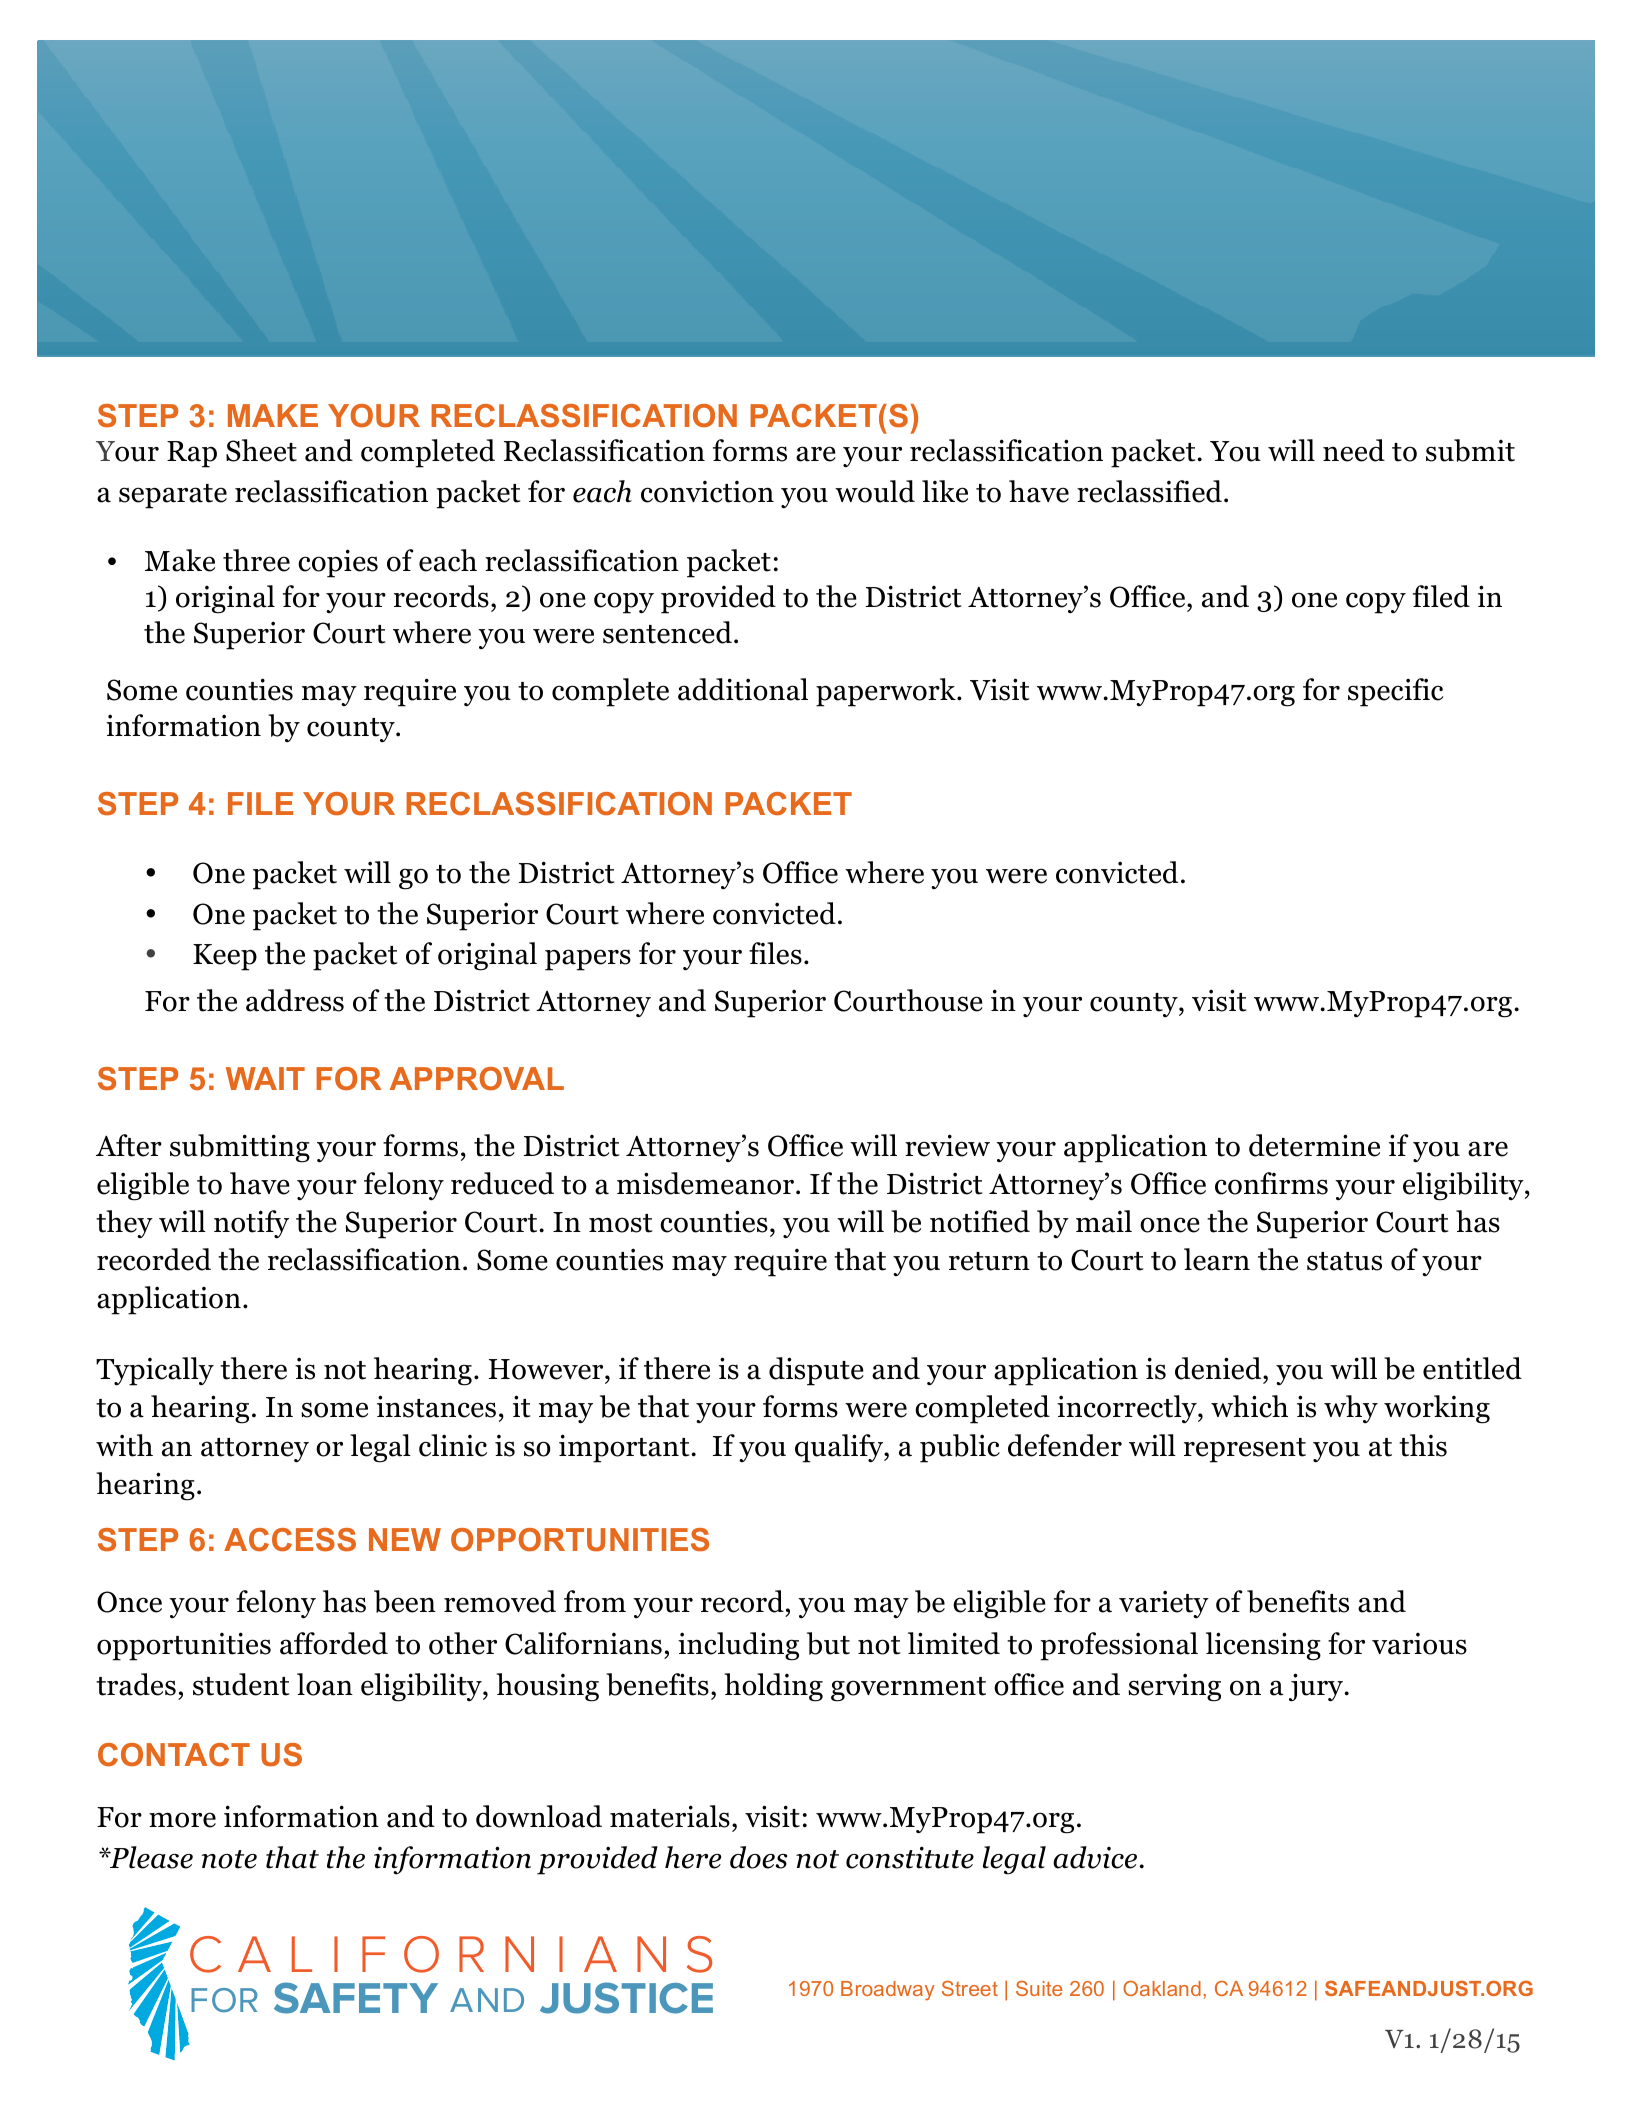  What do you see at coordinates (705, 1183) in the screenshot?
I see `misdemeanor` at bounding box center [705, 1183].
